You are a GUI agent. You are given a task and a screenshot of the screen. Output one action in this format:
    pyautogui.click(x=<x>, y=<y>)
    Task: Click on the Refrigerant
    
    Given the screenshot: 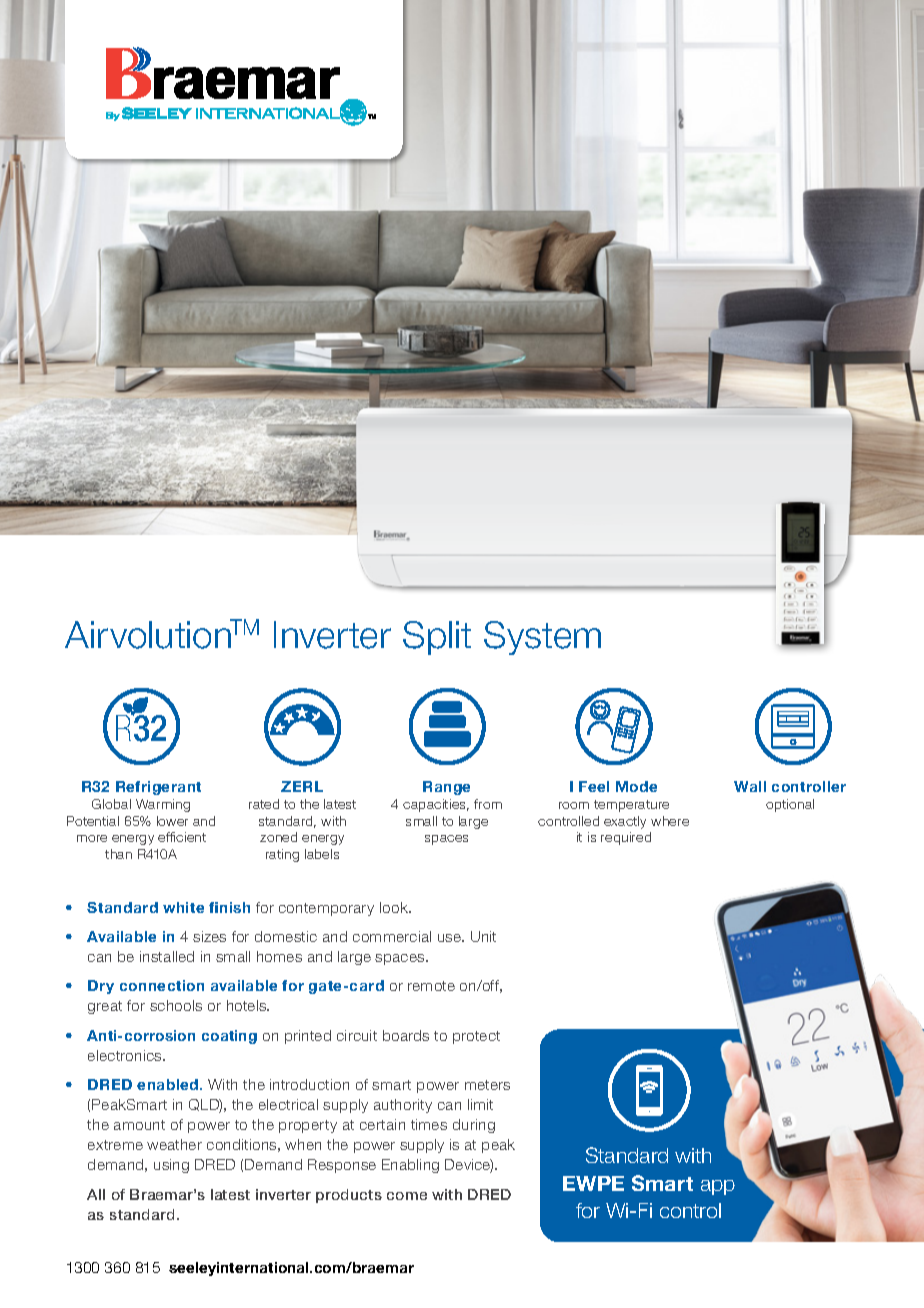 What is the action you would take?
    pyautogui.click(x=158, y=788)
